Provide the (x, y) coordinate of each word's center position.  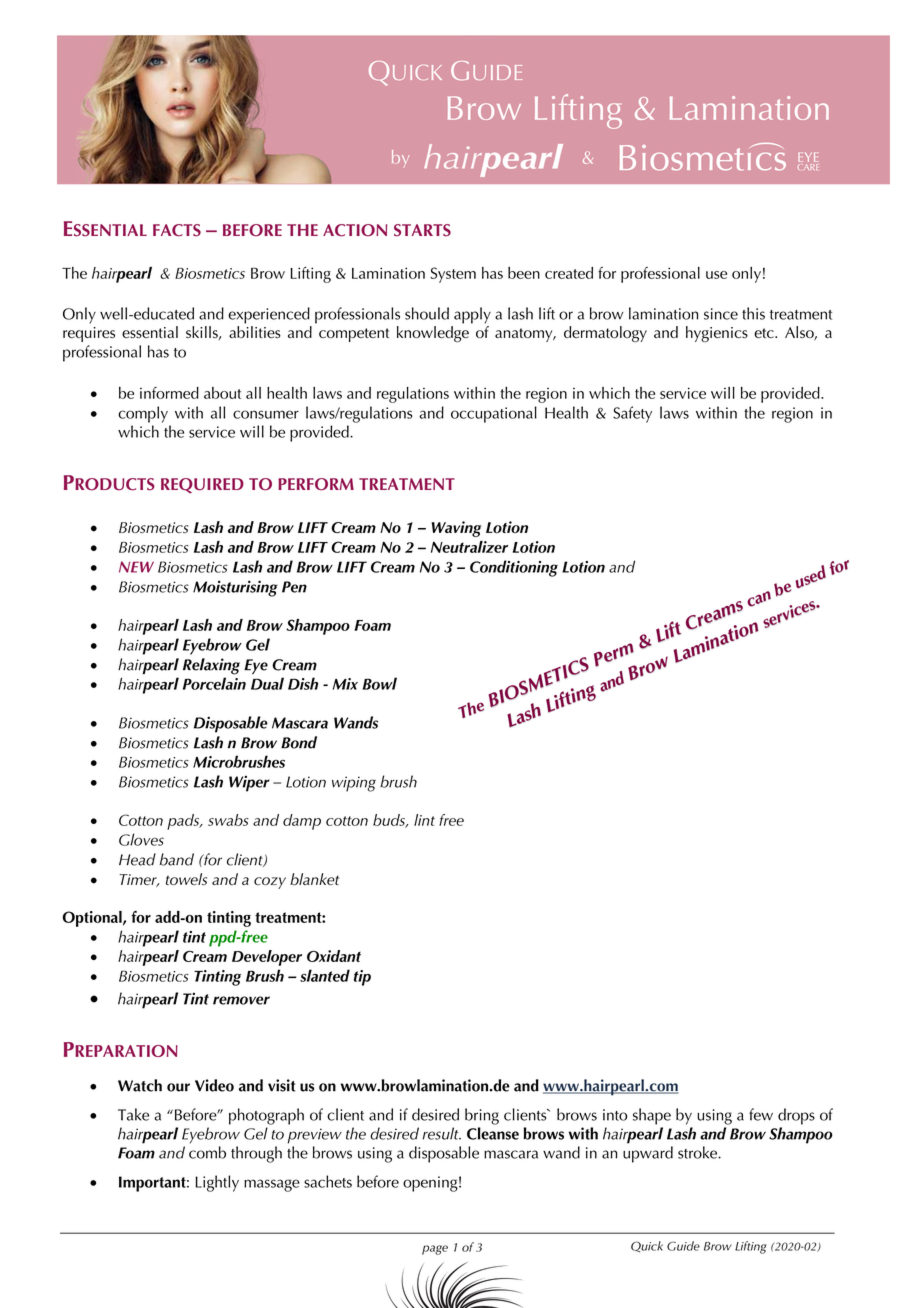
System (453, 275)
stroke (698, 1152)
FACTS (177, 230)
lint (424, 820)
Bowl (380, 683)
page (435, 1250)
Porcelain (214, 683)
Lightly (217, 1183)
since (721, 314)
